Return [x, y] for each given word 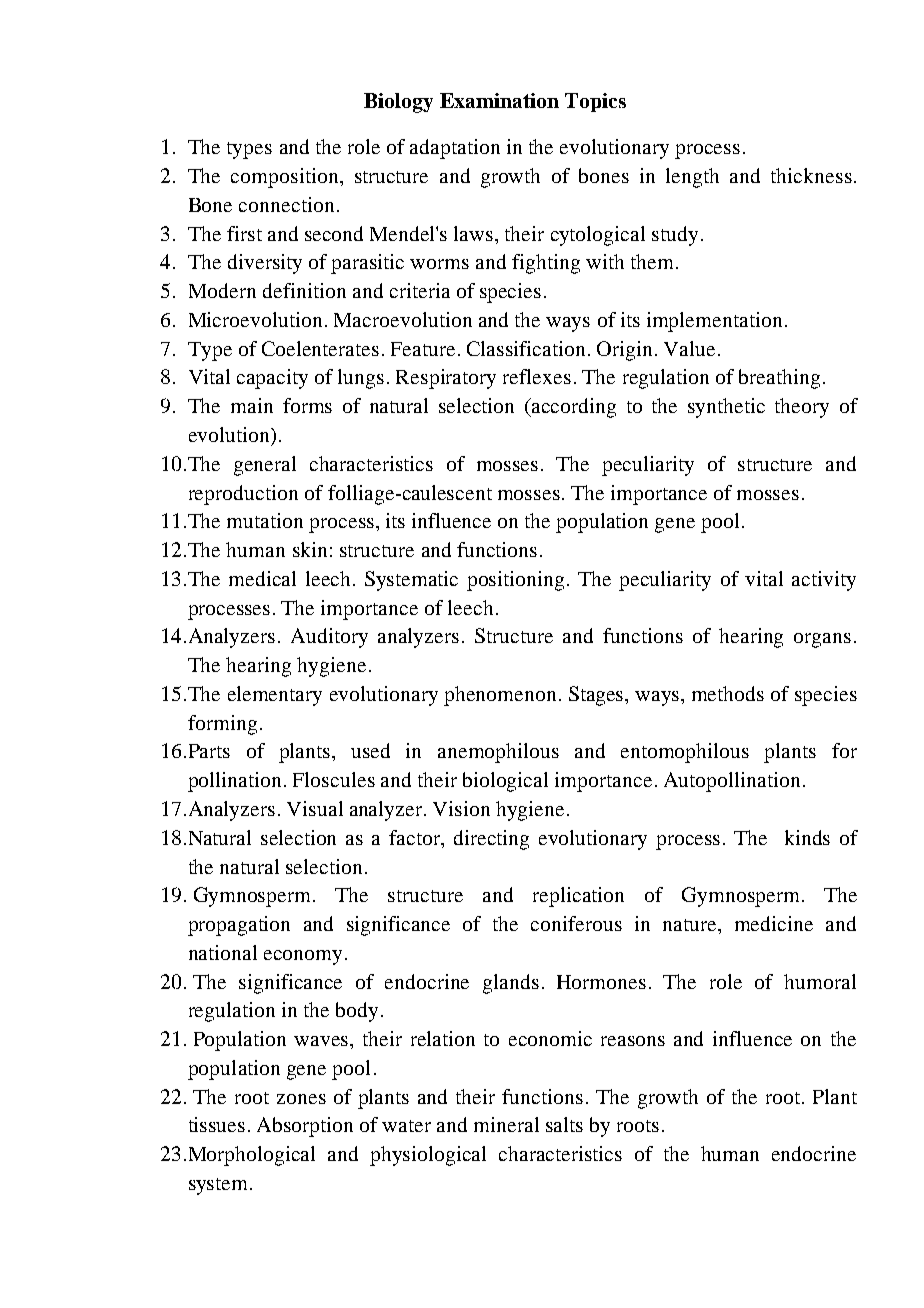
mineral [506, 1124]
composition [286, 178]
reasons [633, 1041]
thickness [811, 175]
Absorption [305, 1127]
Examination [499, 100]
